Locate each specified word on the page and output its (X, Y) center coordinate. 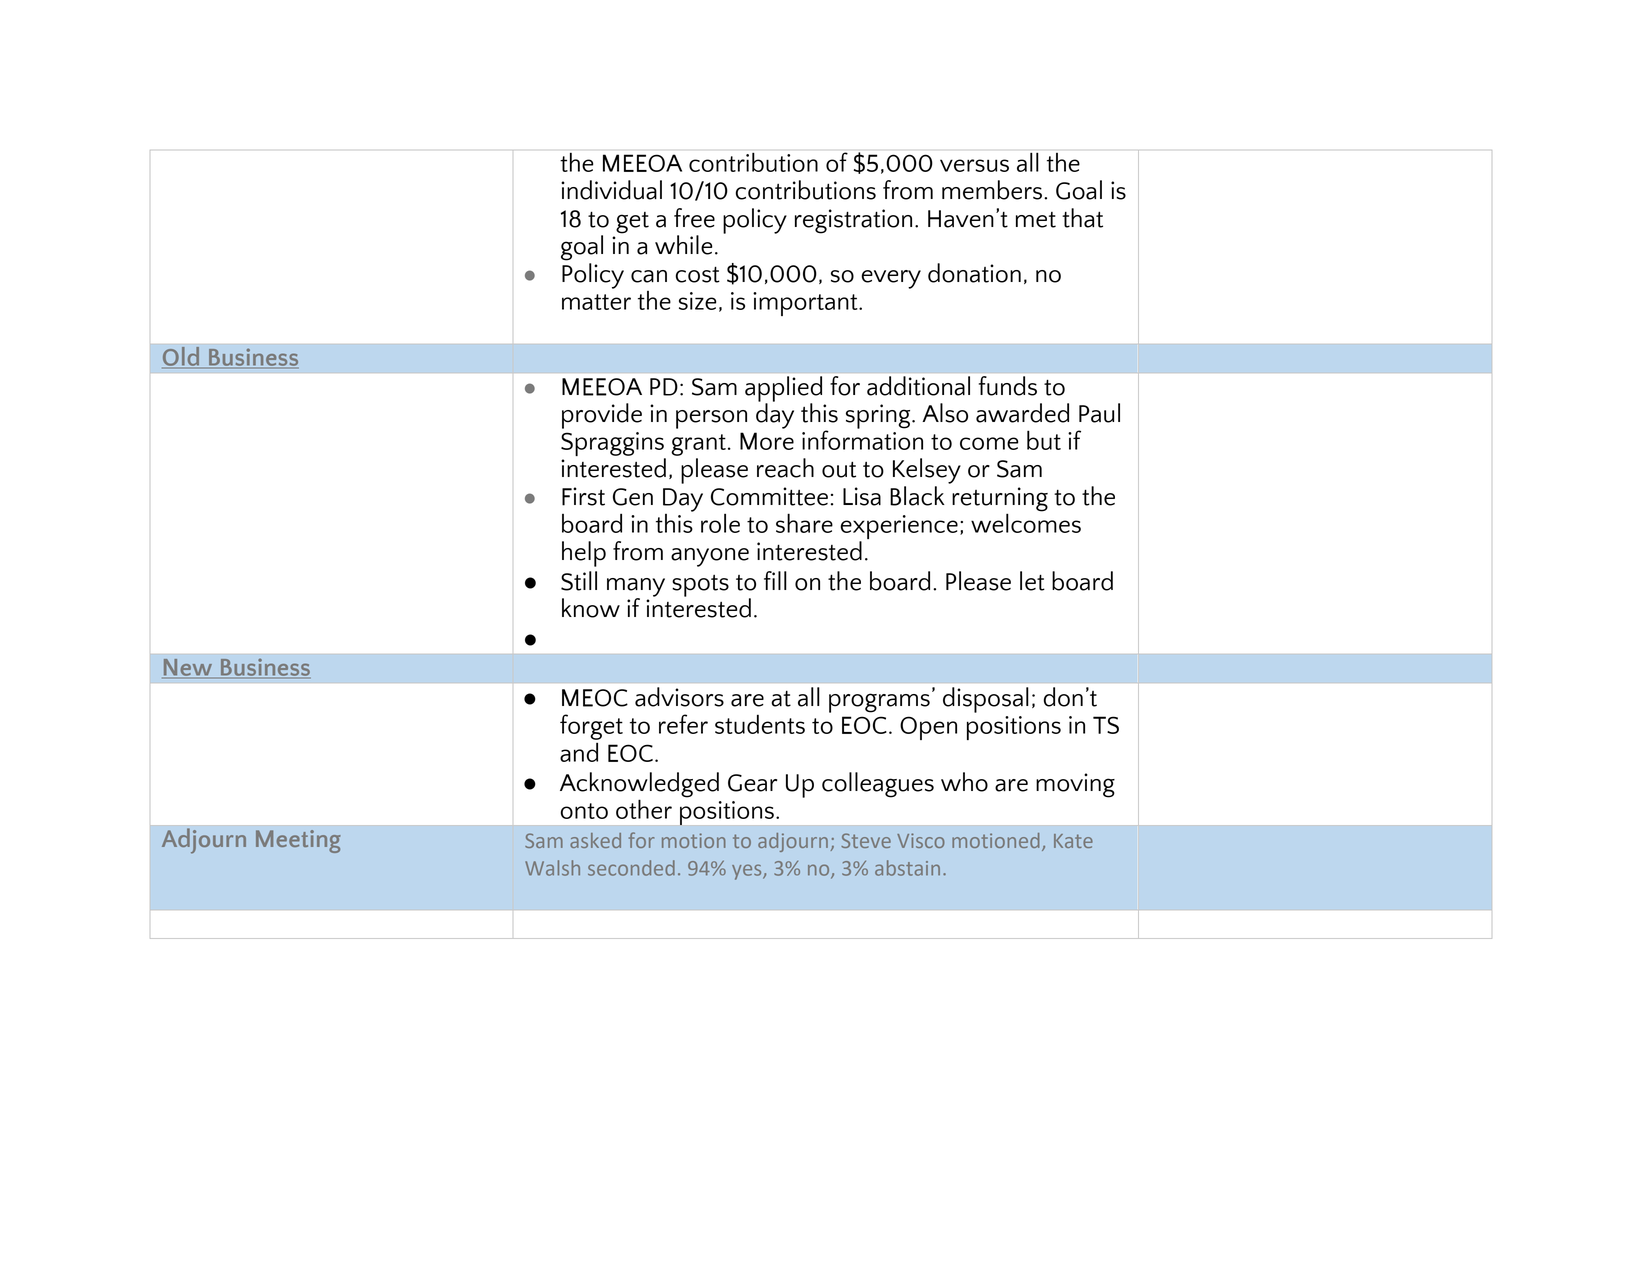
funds (1008, 386)
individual (611, 190)
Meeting (298, 841)
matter (596, 302)
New (187, 668)
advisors (679, 697)
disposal (986, 700)
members (992, 190)
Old (182, 357)
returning (1000, 500)
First (583, 496)
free (694, 218)
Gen (633, 497)
